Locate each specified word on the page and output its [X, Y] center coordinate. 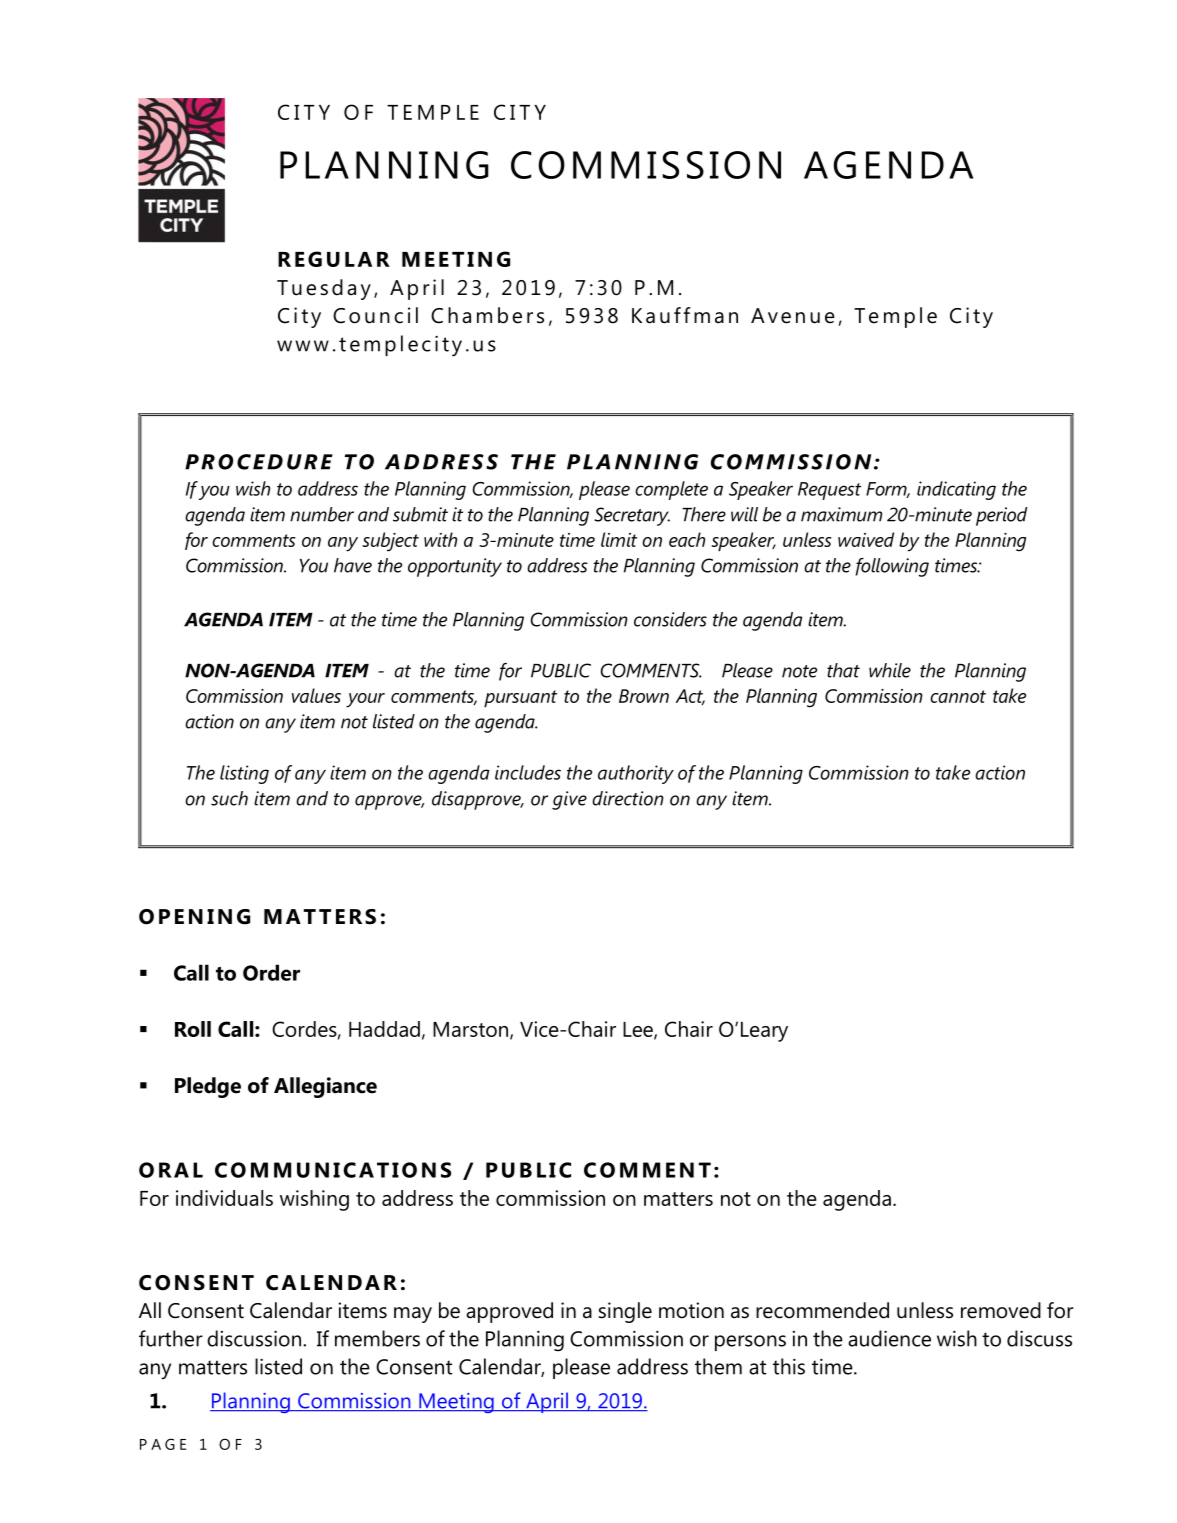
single [625, 1312]
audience [889, 1338]
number [322, 514]
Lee [639, 1030]
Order [271, 972]
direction [628, 798]
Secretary [632, 516]
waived [866, 539]
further [171, 1338]
